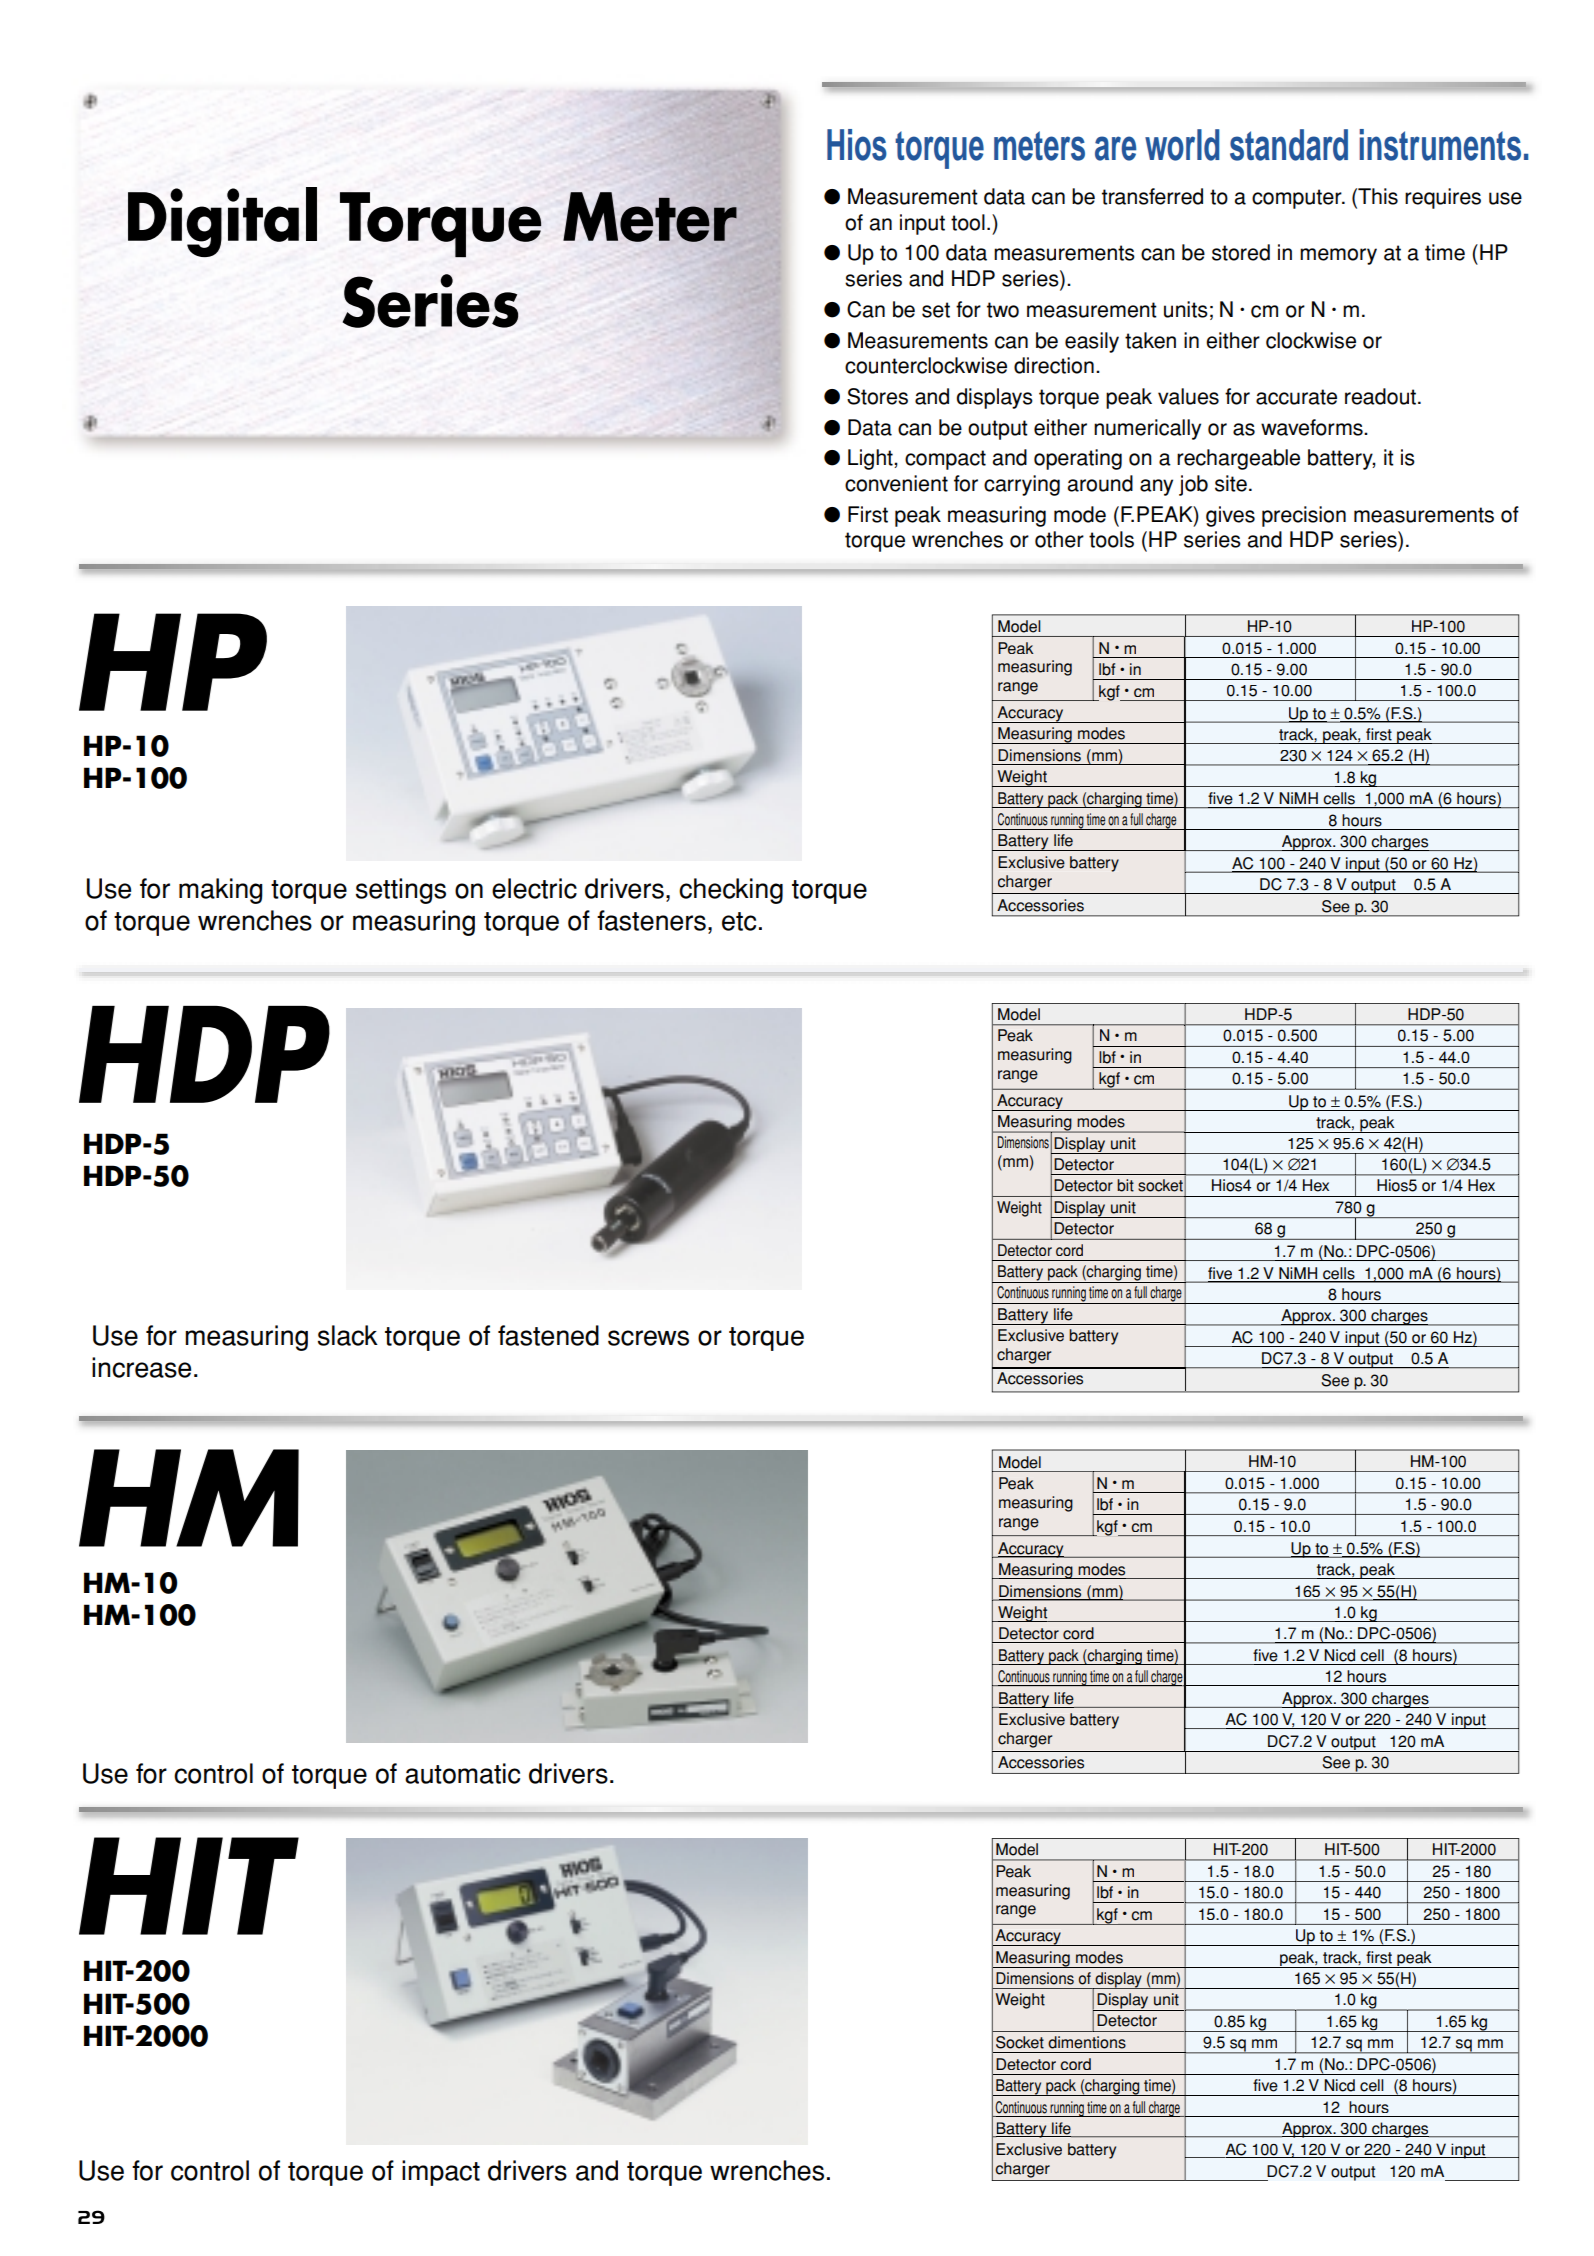  What do you see at coordinates (348, 1335) in the image?
I see `slack` at bounding box center [348, 1335].
